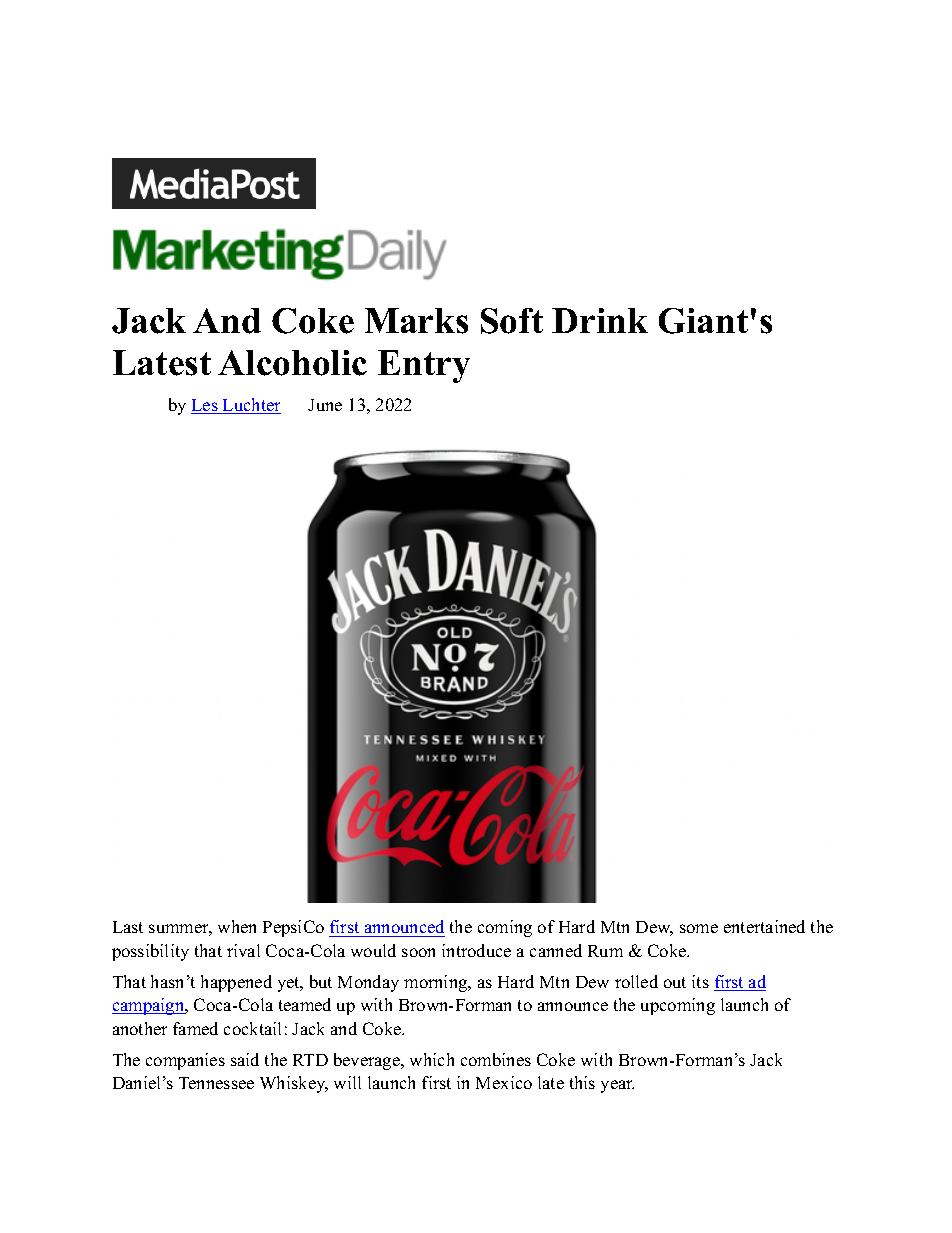  Describe the element at coordinates (476, 950) in the screenshot. I see `introduce` at that location.
